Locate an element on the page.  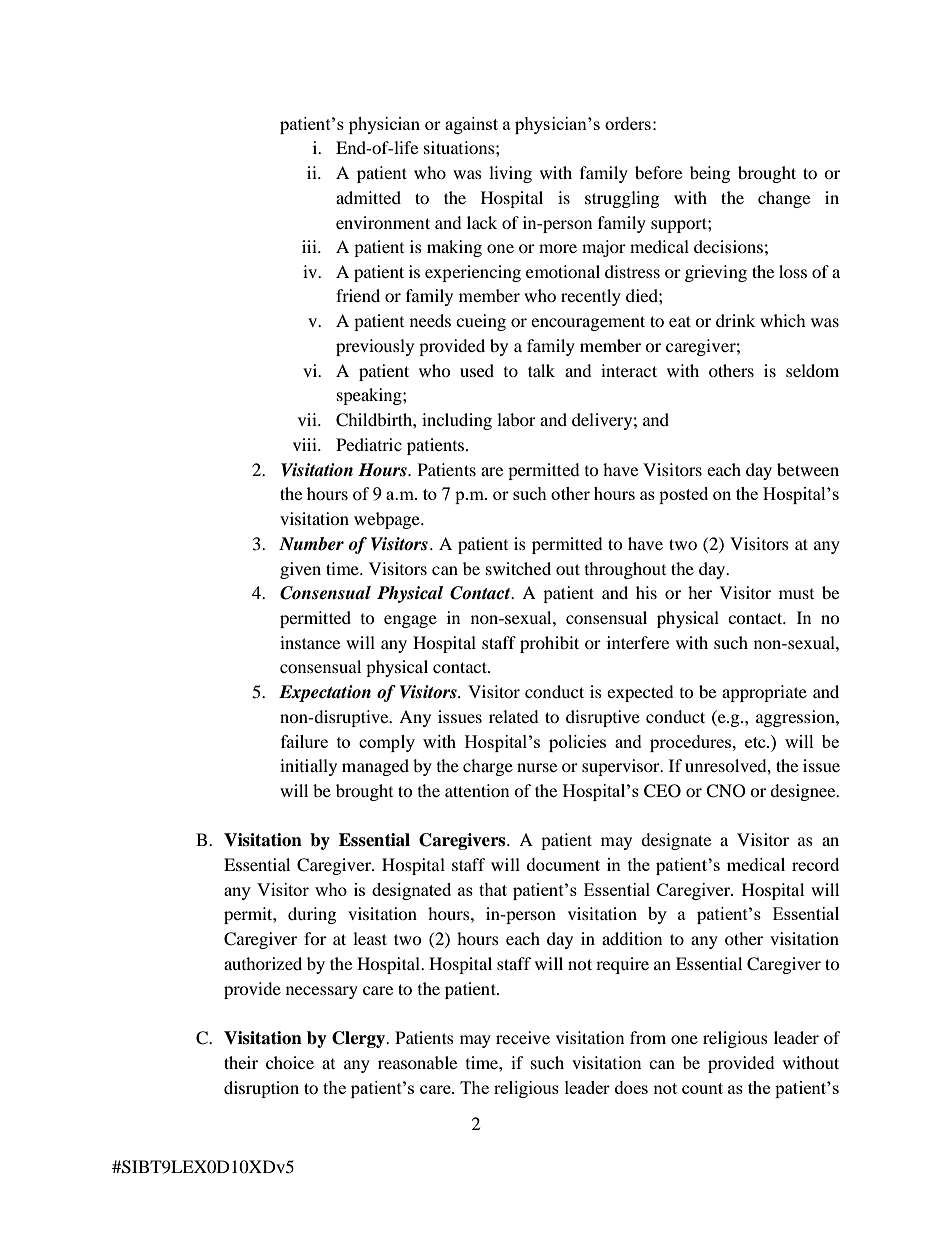
initially is located at coordinates (308, 767).
